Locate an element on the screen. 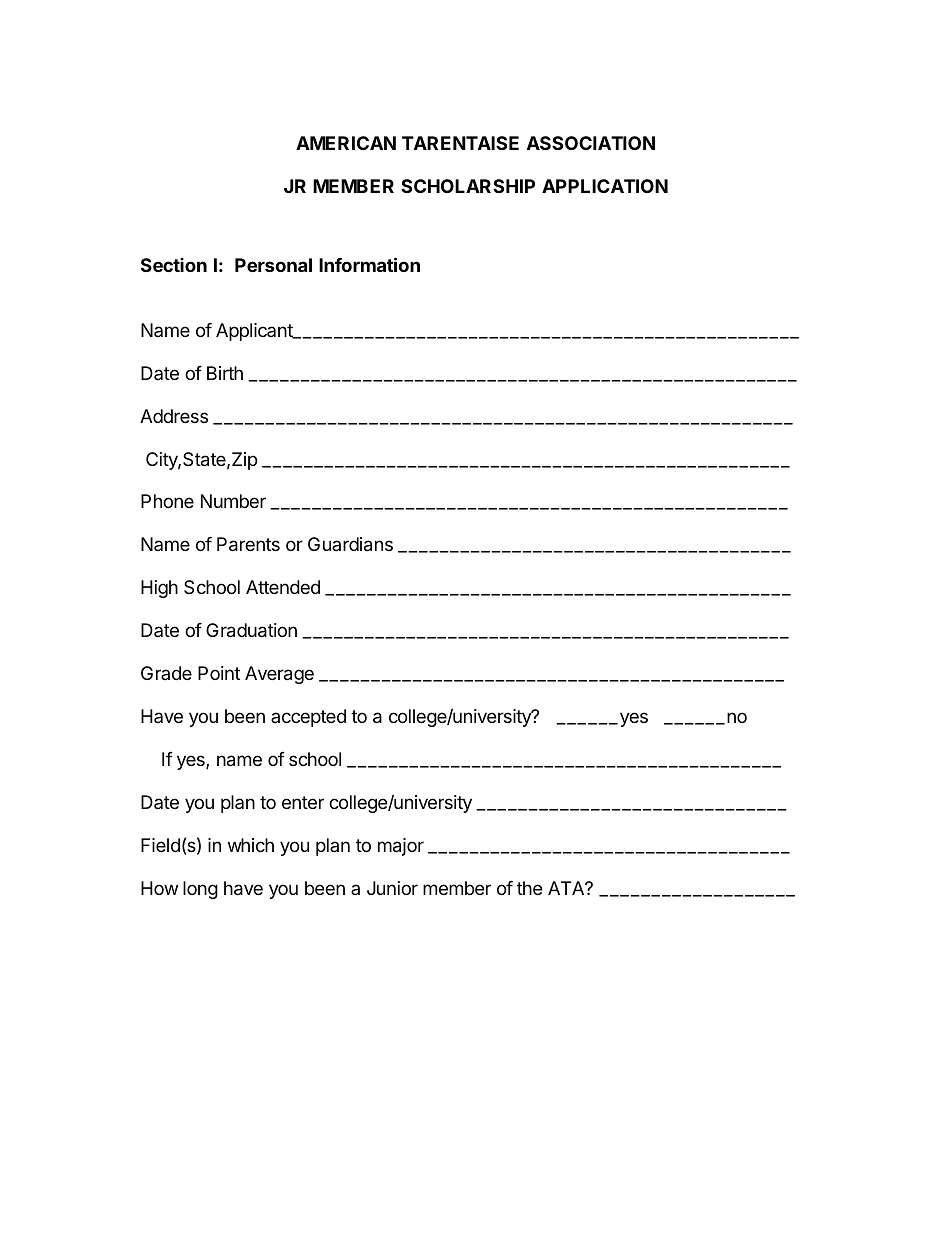  ATA is located at coordinates (567, 888).
